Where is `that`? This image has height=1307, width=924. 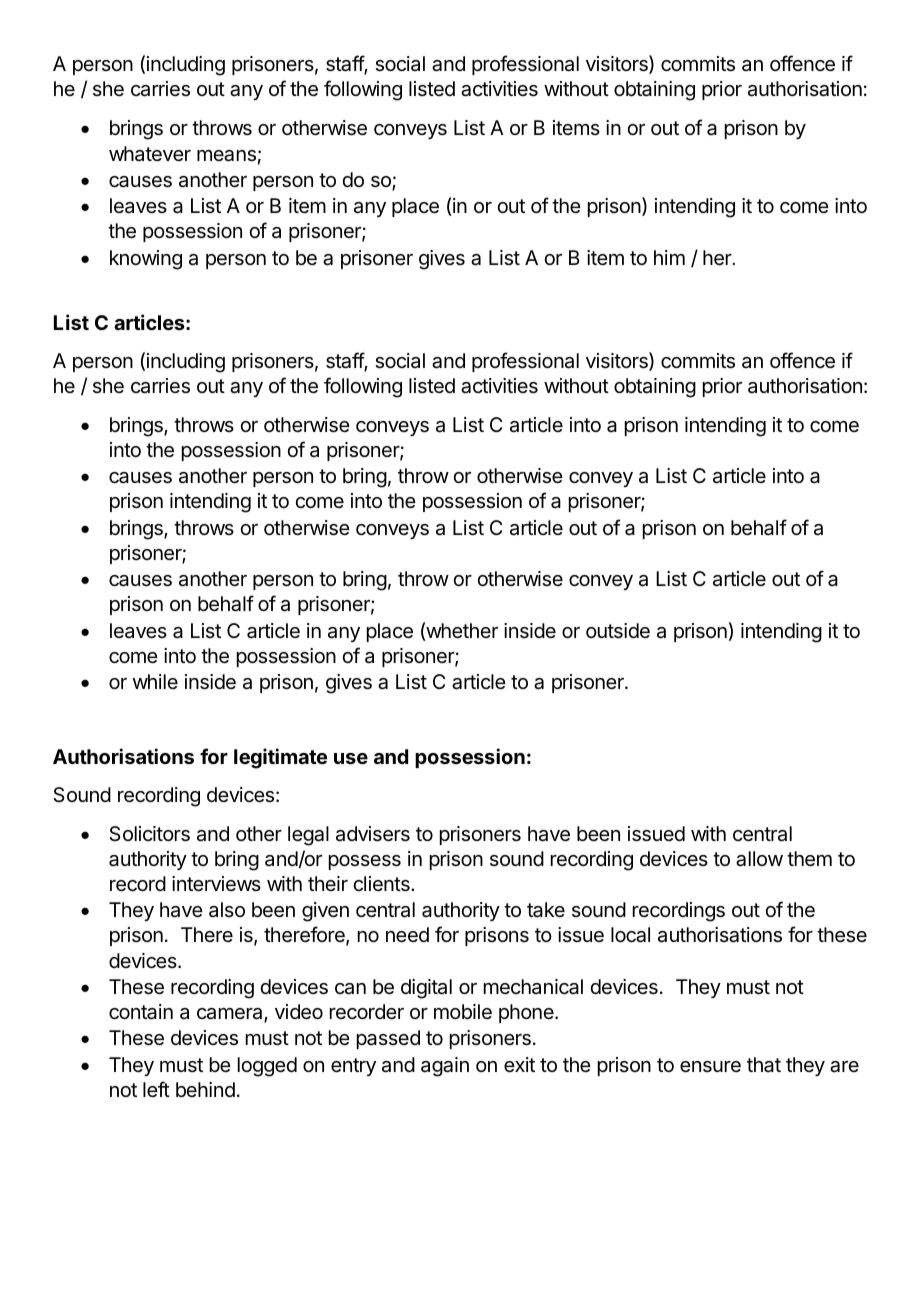
that is located at coordinates (764, 1065).
